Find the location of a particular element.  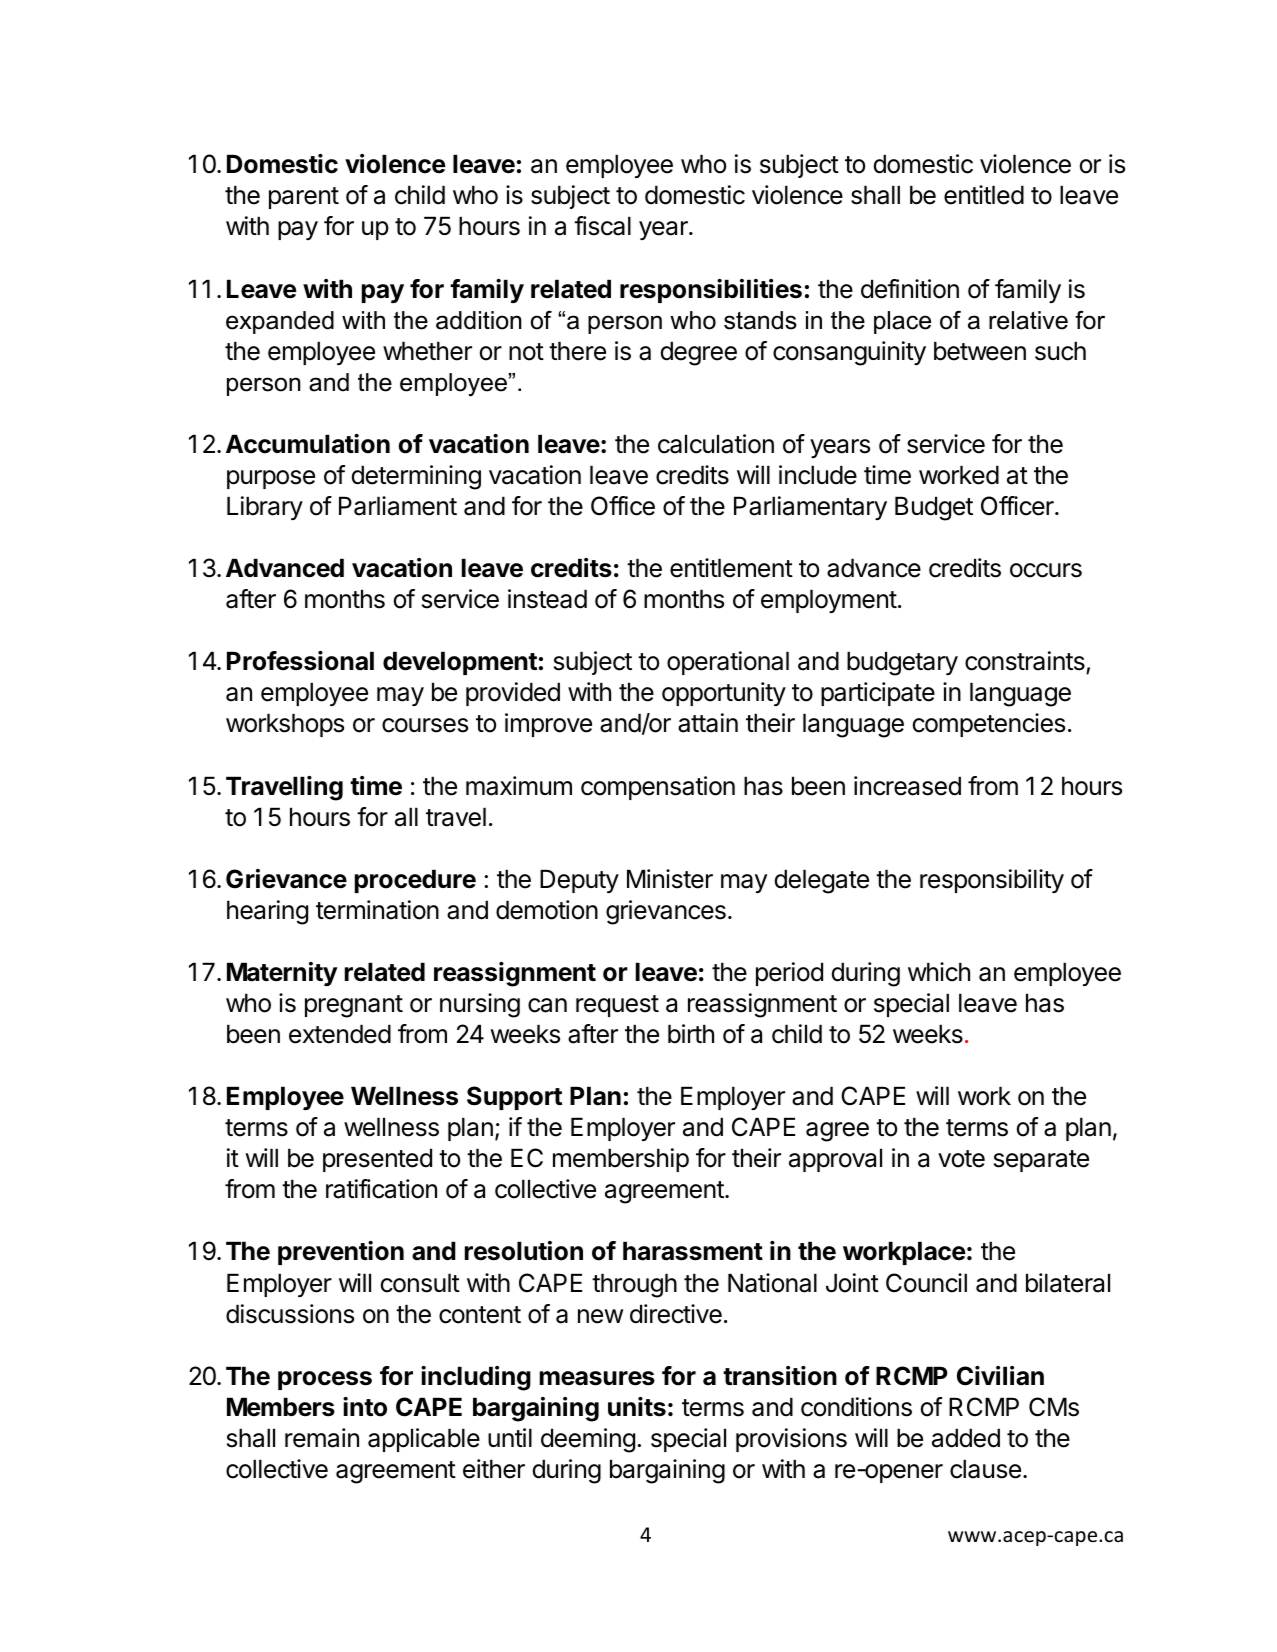

which is located at coordinates (939, 972).
